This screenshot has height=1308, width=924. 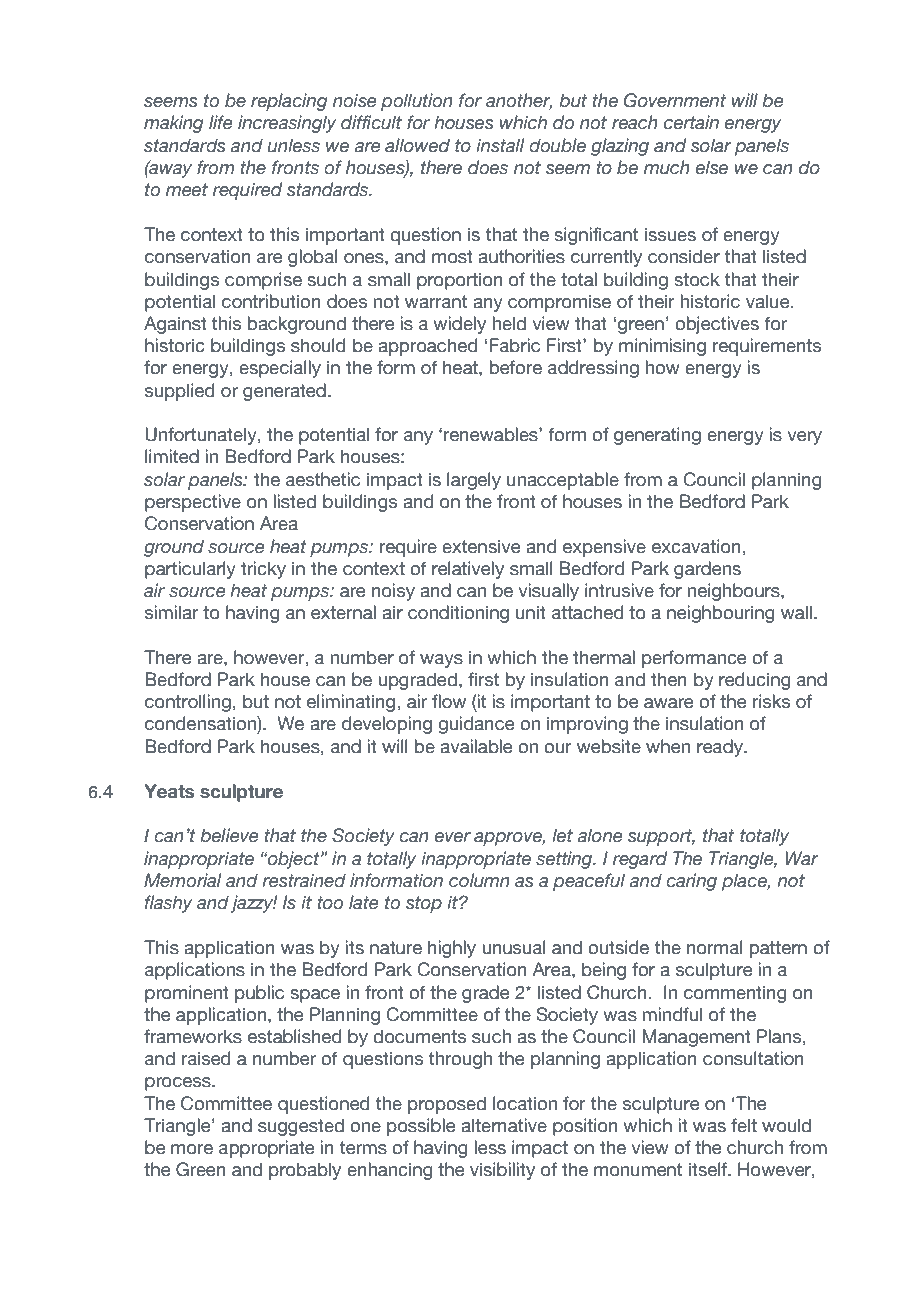 What do you see at coordinates (500, 145) in the screenshot?
I see `install` at bounding box center [500, 145].
